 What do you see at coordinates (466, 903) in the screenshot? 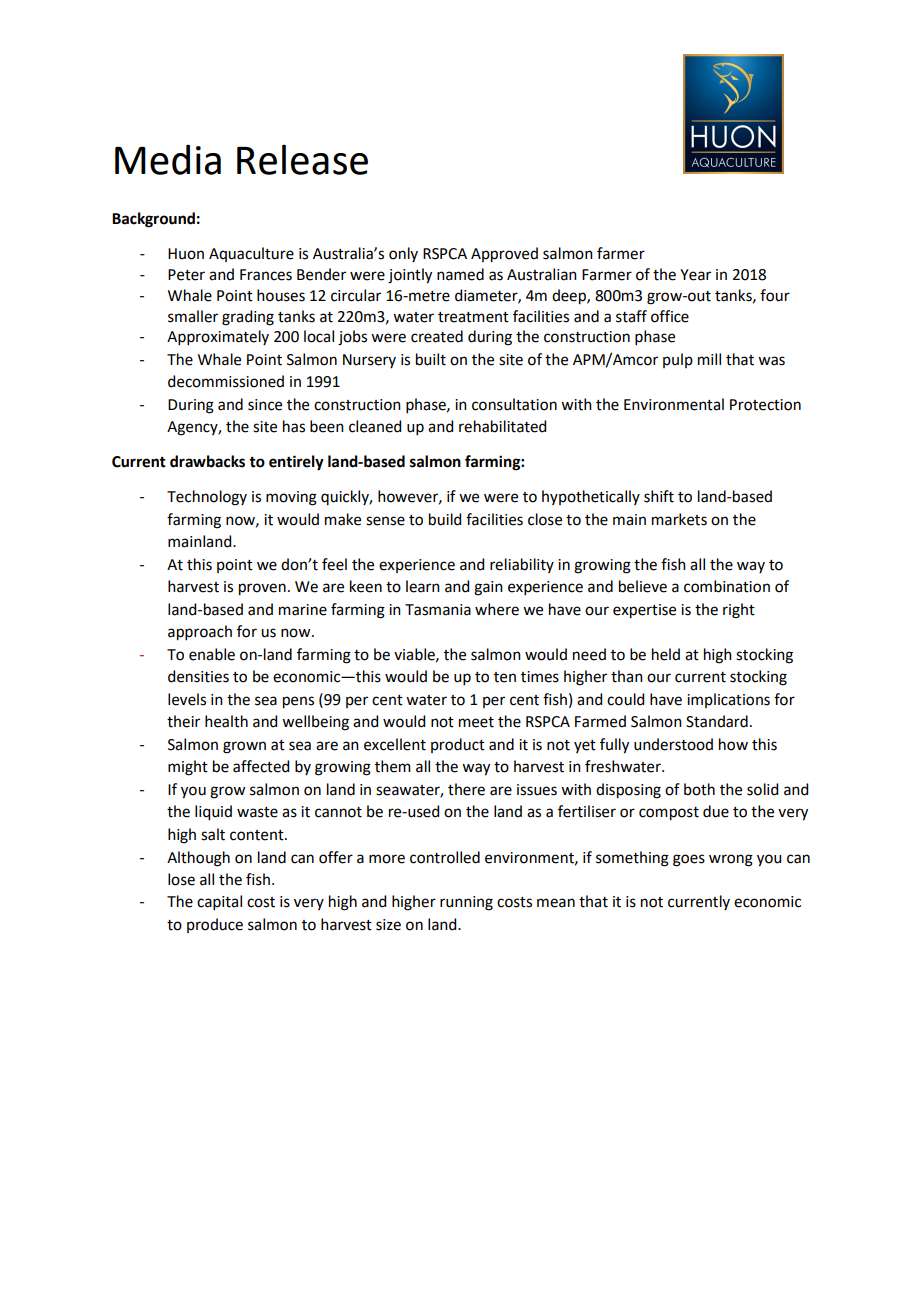
I see `running` at bounding box center [466, 903].
